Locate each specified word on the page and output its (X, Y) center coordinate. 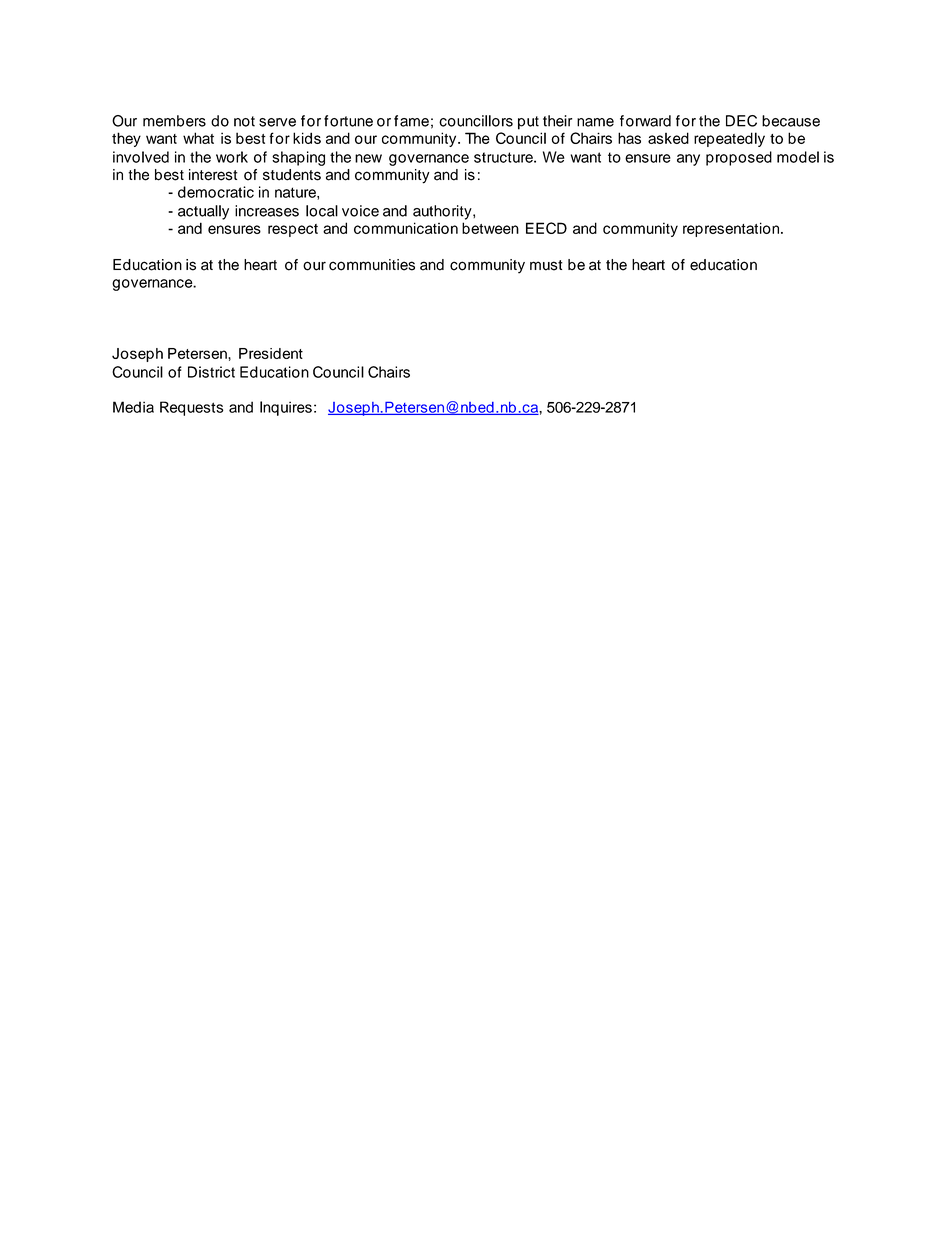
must (546, 265)
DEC (741, 121)
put (528, 123)
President (271, 353)
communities (372, 265)
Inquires (286, 408)
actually (203, 212)
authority (443, 212)
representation (732, 229)
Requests (192, 408)
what (198, 138)
